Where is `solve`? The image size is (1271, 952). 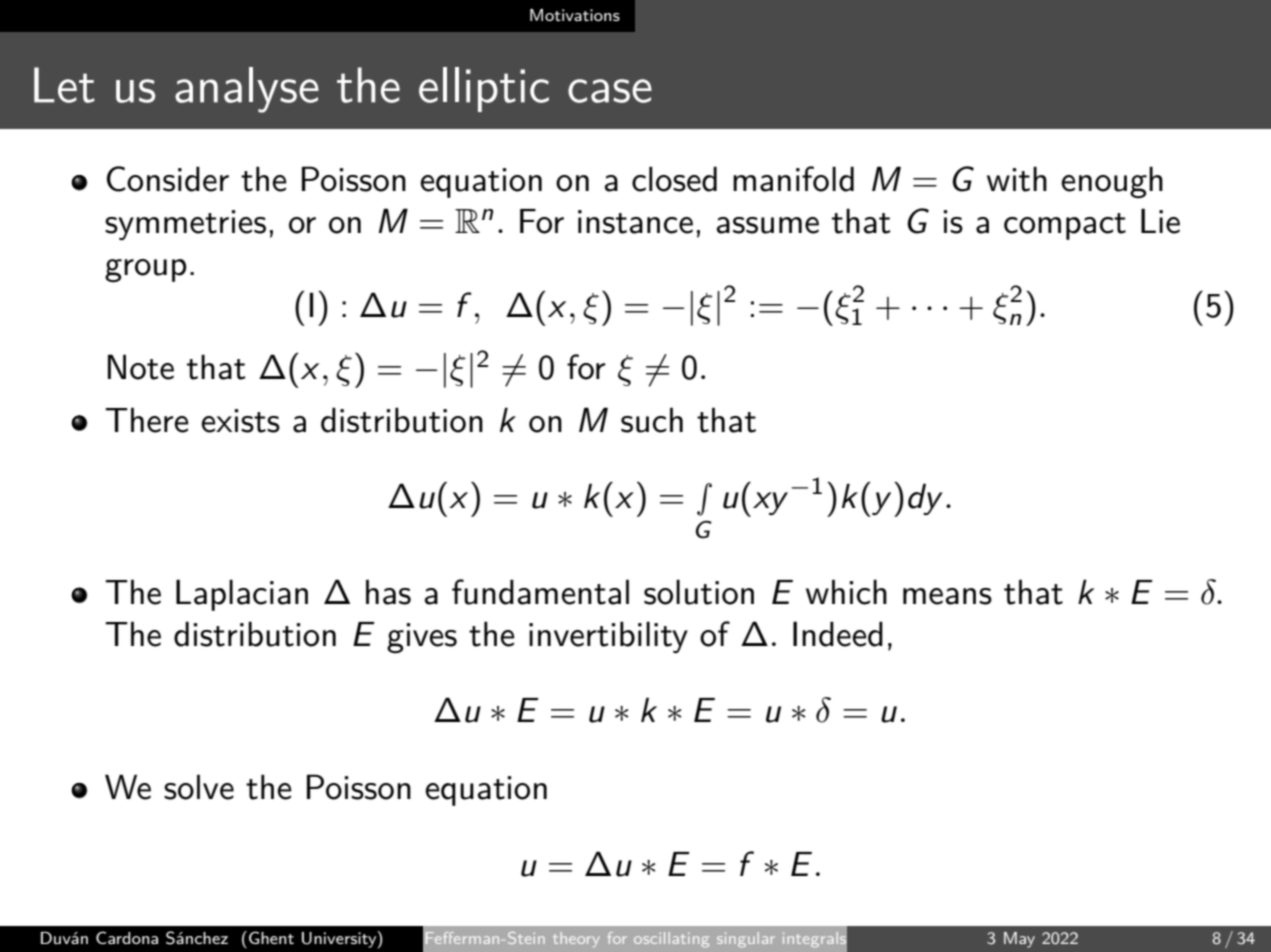 solve is located at coordinates (199, 787).
